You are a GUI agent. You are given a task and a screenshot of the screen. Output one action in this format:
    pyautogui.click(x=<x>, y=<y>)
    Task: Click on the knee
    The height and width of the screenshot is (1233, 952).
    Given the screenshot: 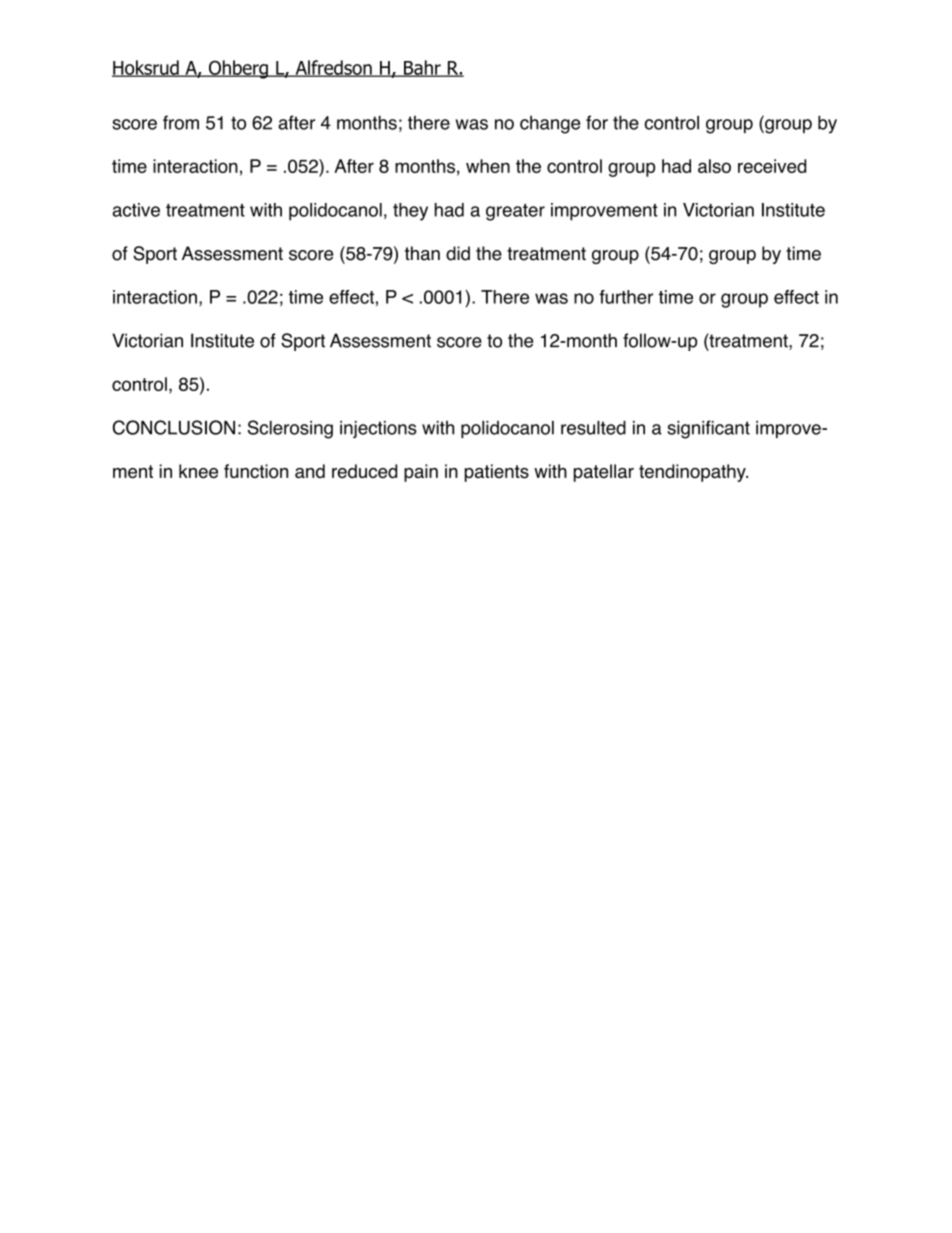 What is the action you would take?
    pyautogui.click(x=198, y=471)
